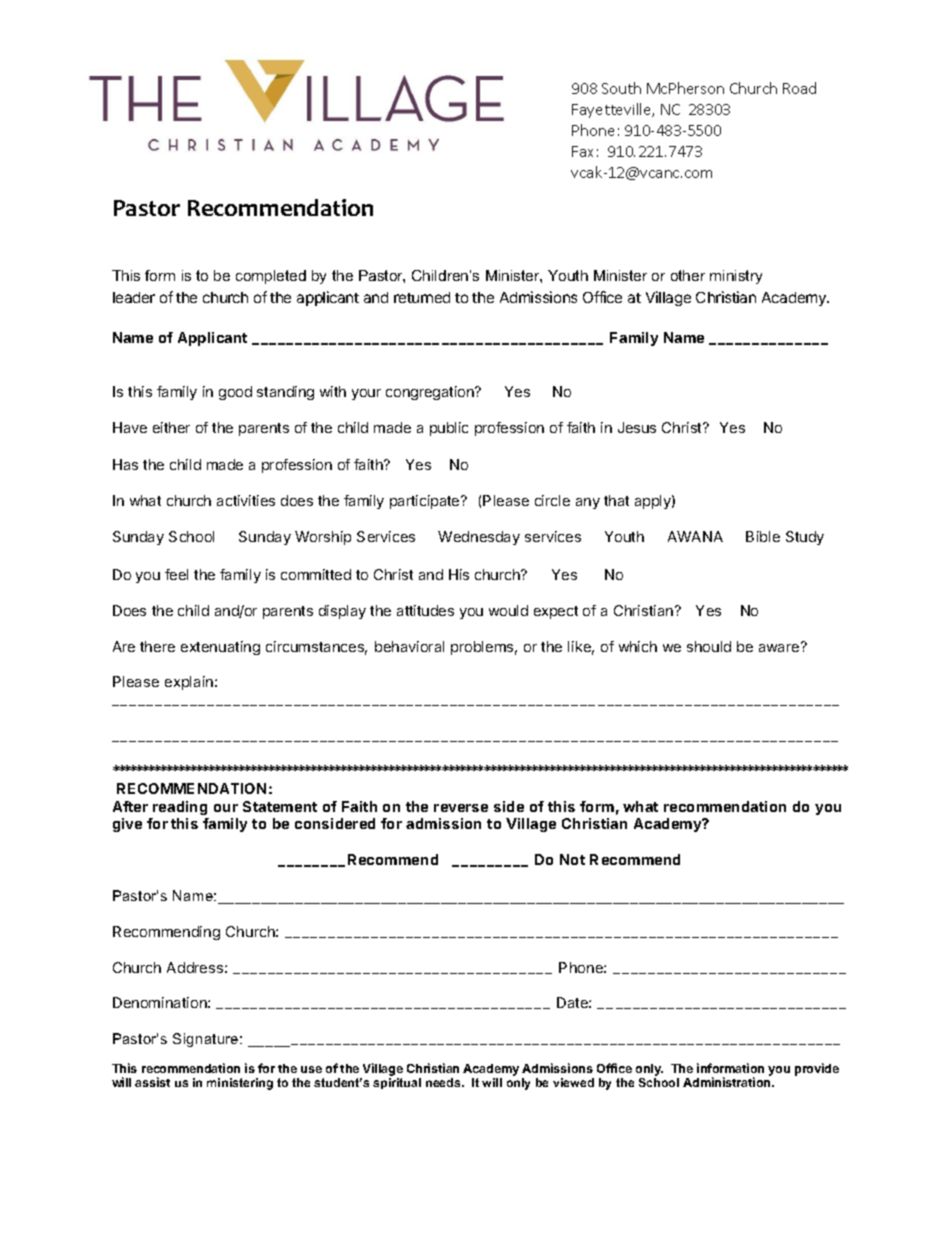 The height and width of the screenshot is (1233, 952). I want to click on either, so click(171, 427).
